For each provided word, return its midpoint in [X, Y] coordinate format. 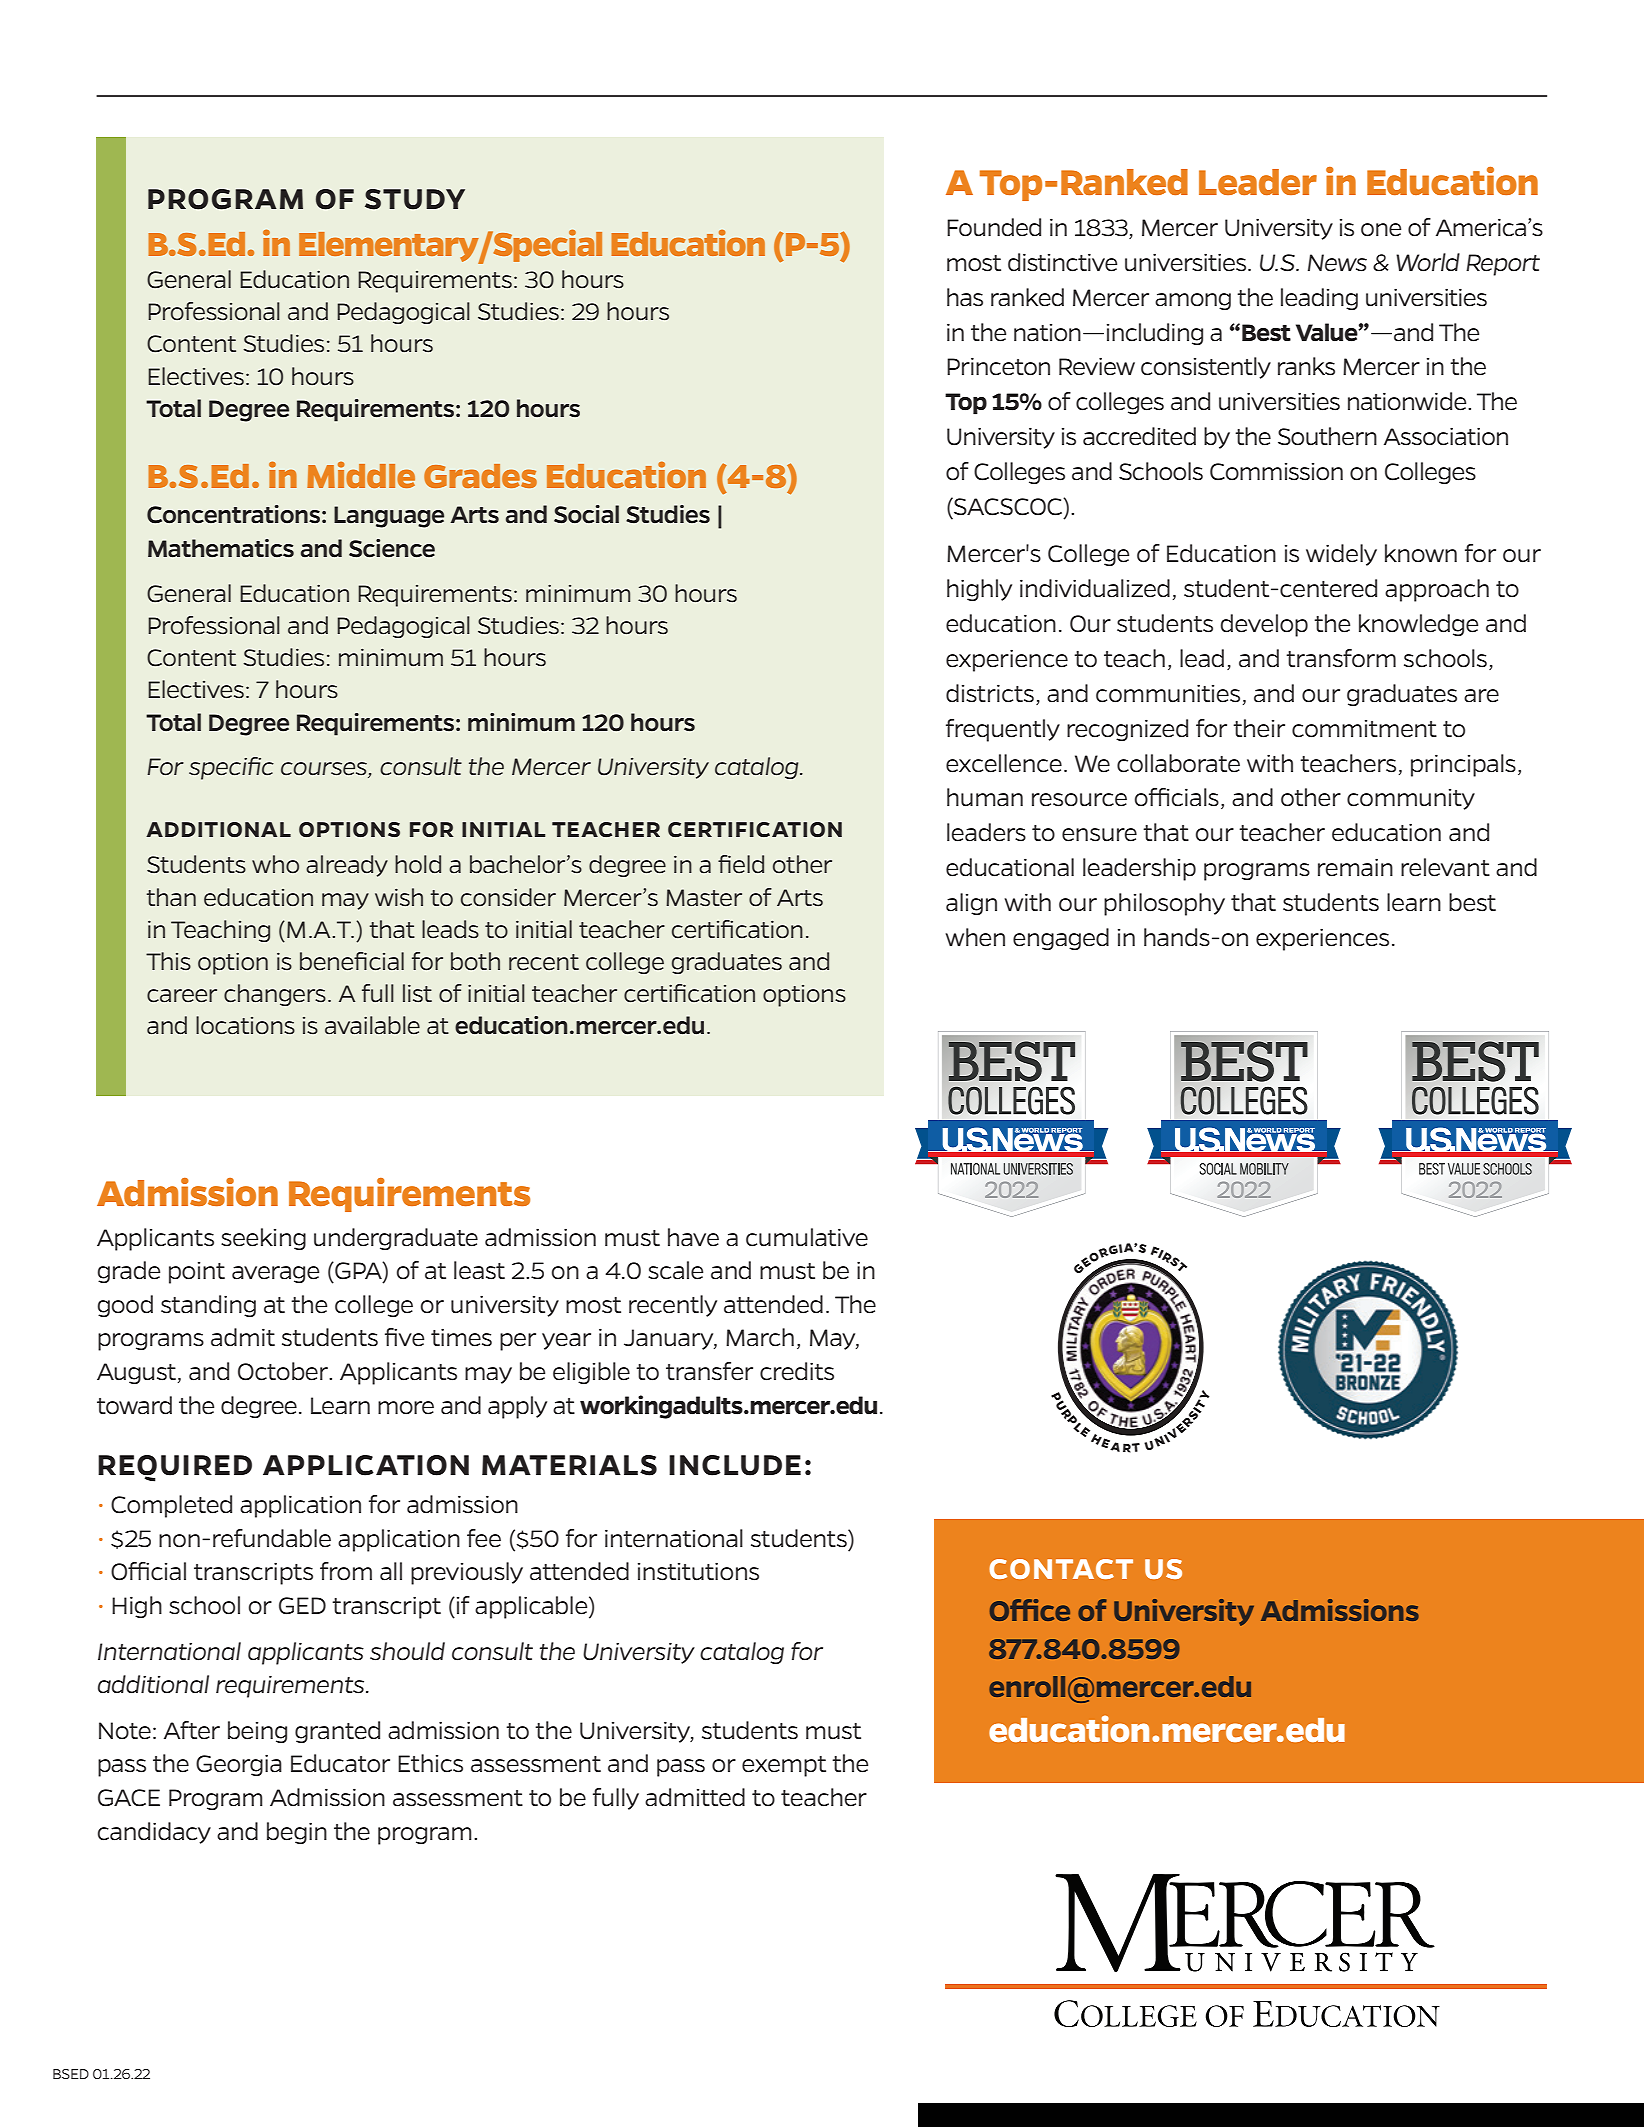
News [1337, 263]
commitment [1364, 729]
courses [325, 770]
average [275, 1274]
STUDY [415, 199]
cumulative [807, 1237]
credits [797, 1371]
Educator [340, 1763]
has [965, 297]
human [985, 797]
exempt [784, 1766]
